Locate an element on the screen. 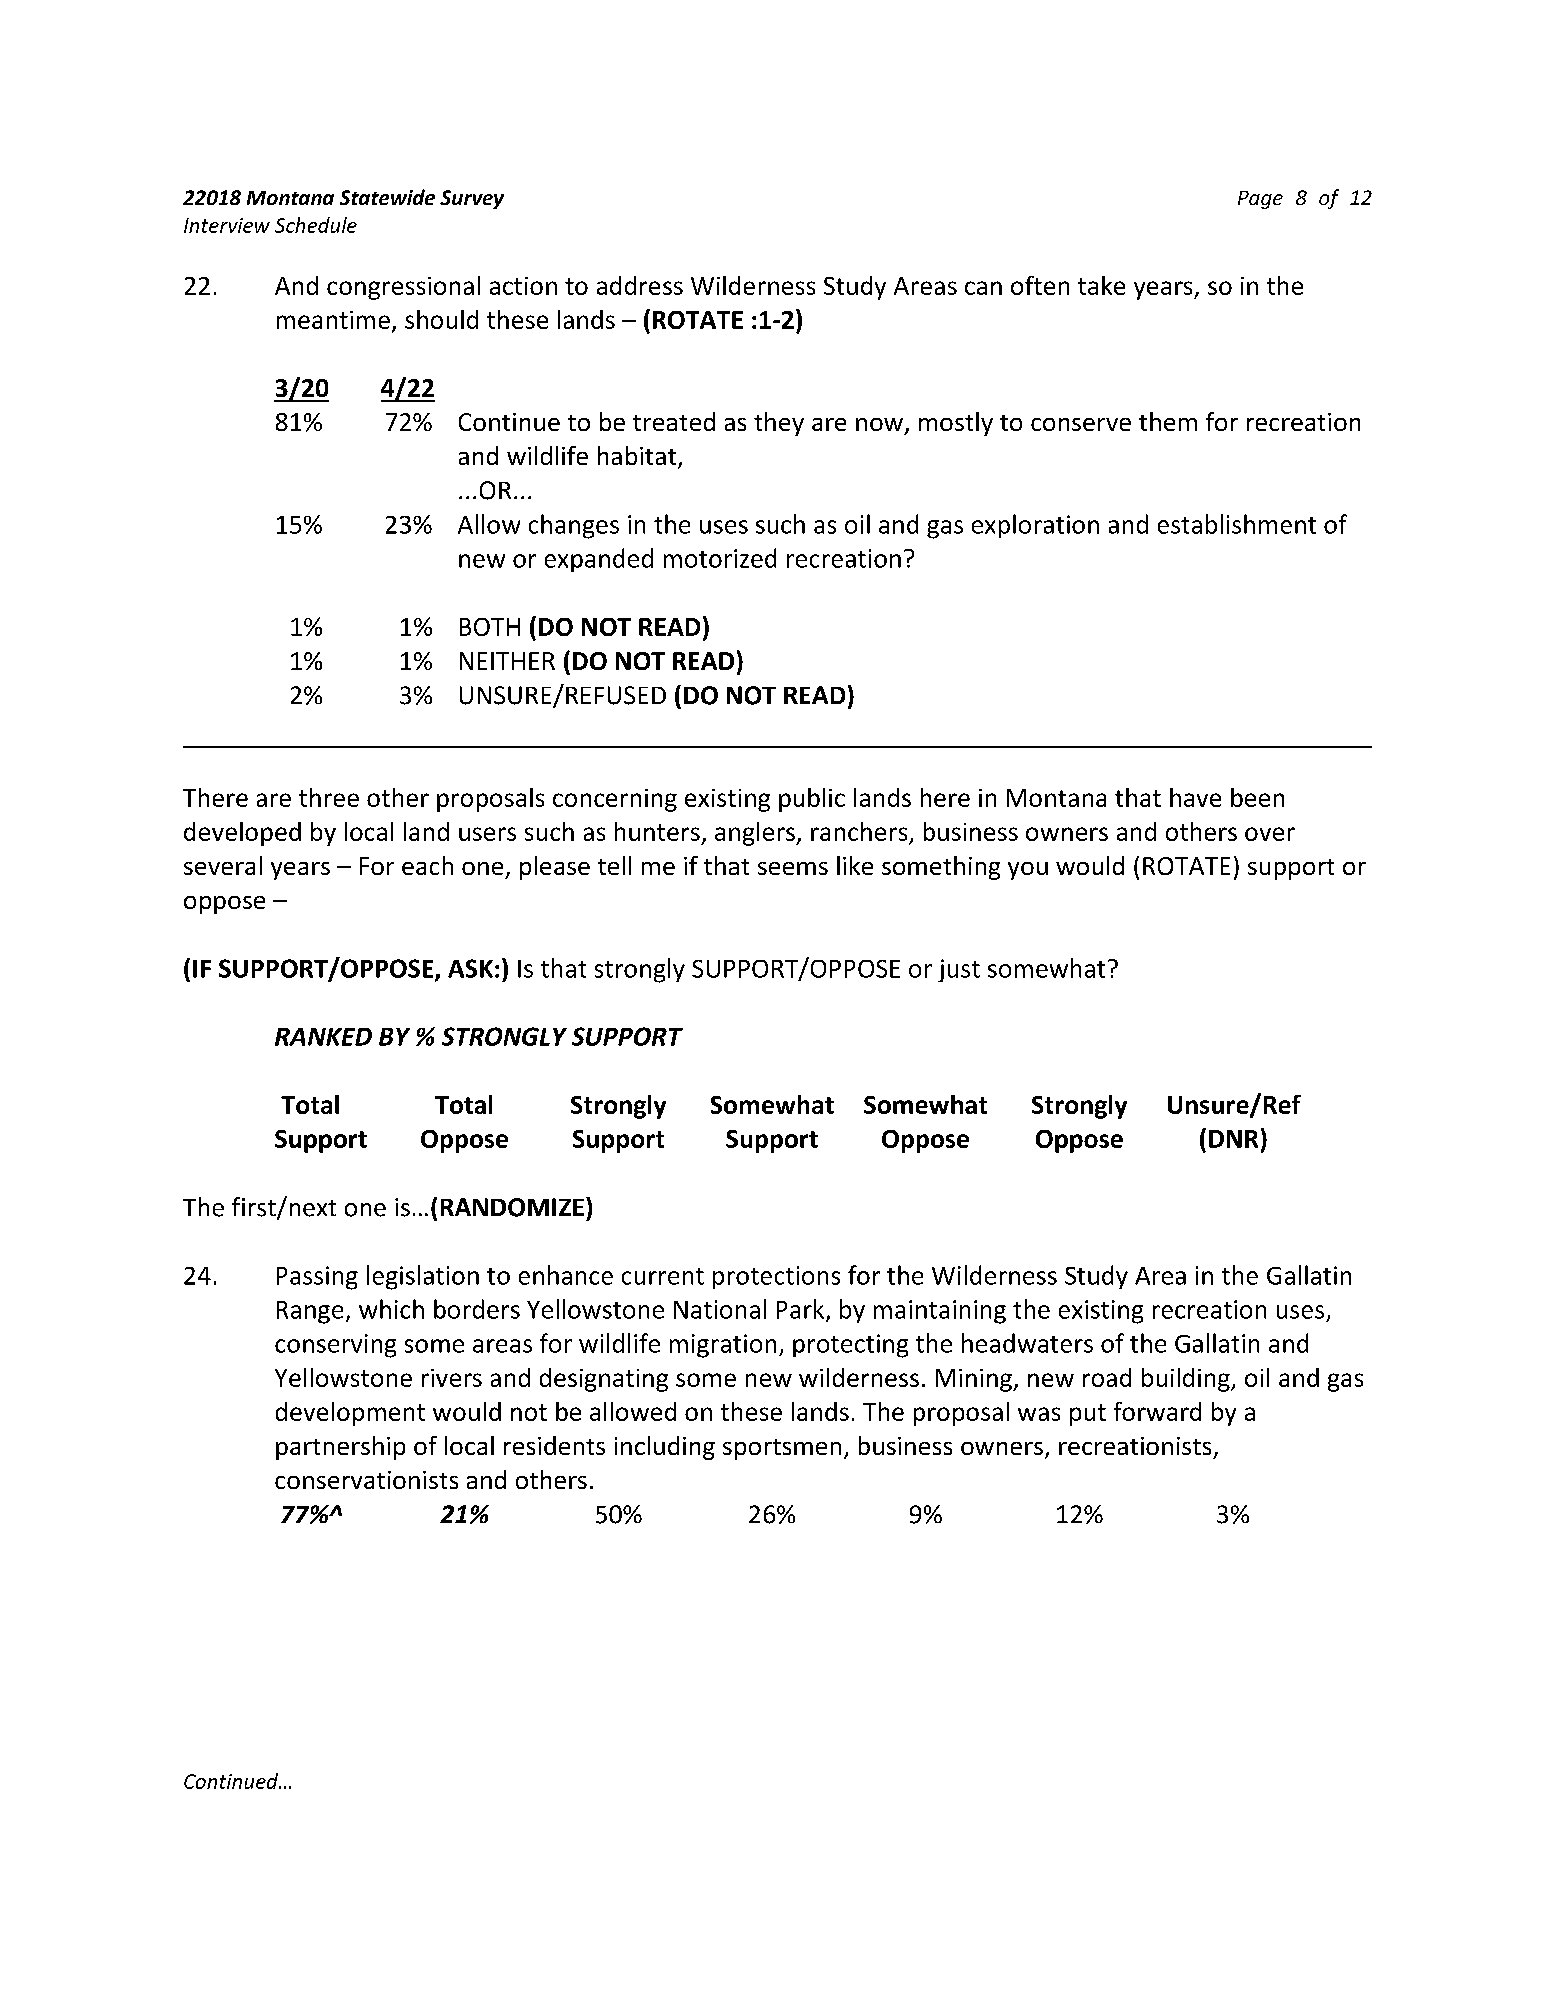 The width and height of the screenshot is (1555, 2013). three is located at coordinates (329, 797).
